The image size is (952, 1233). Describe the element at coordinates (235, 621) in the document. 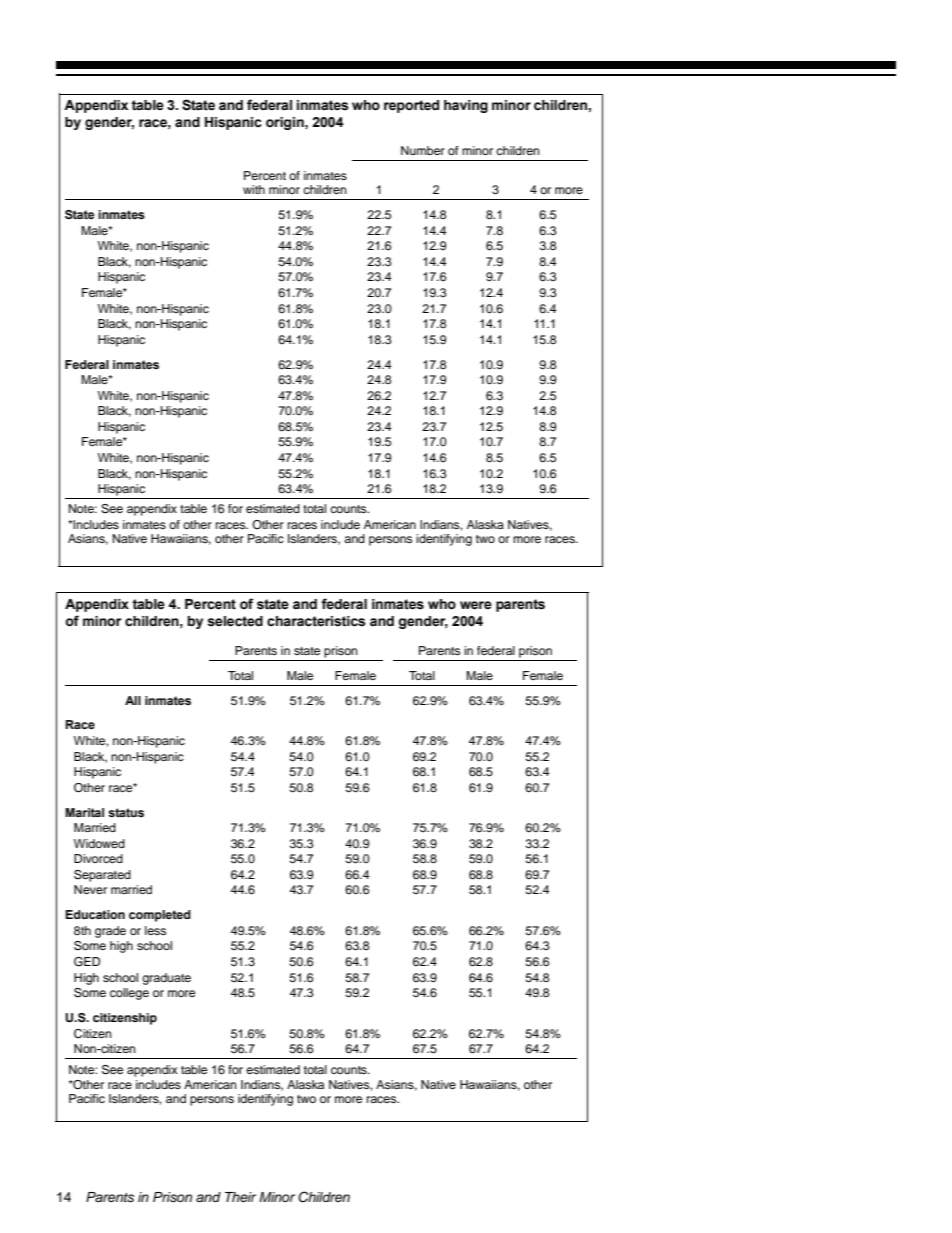

I see `selected` at that location.
